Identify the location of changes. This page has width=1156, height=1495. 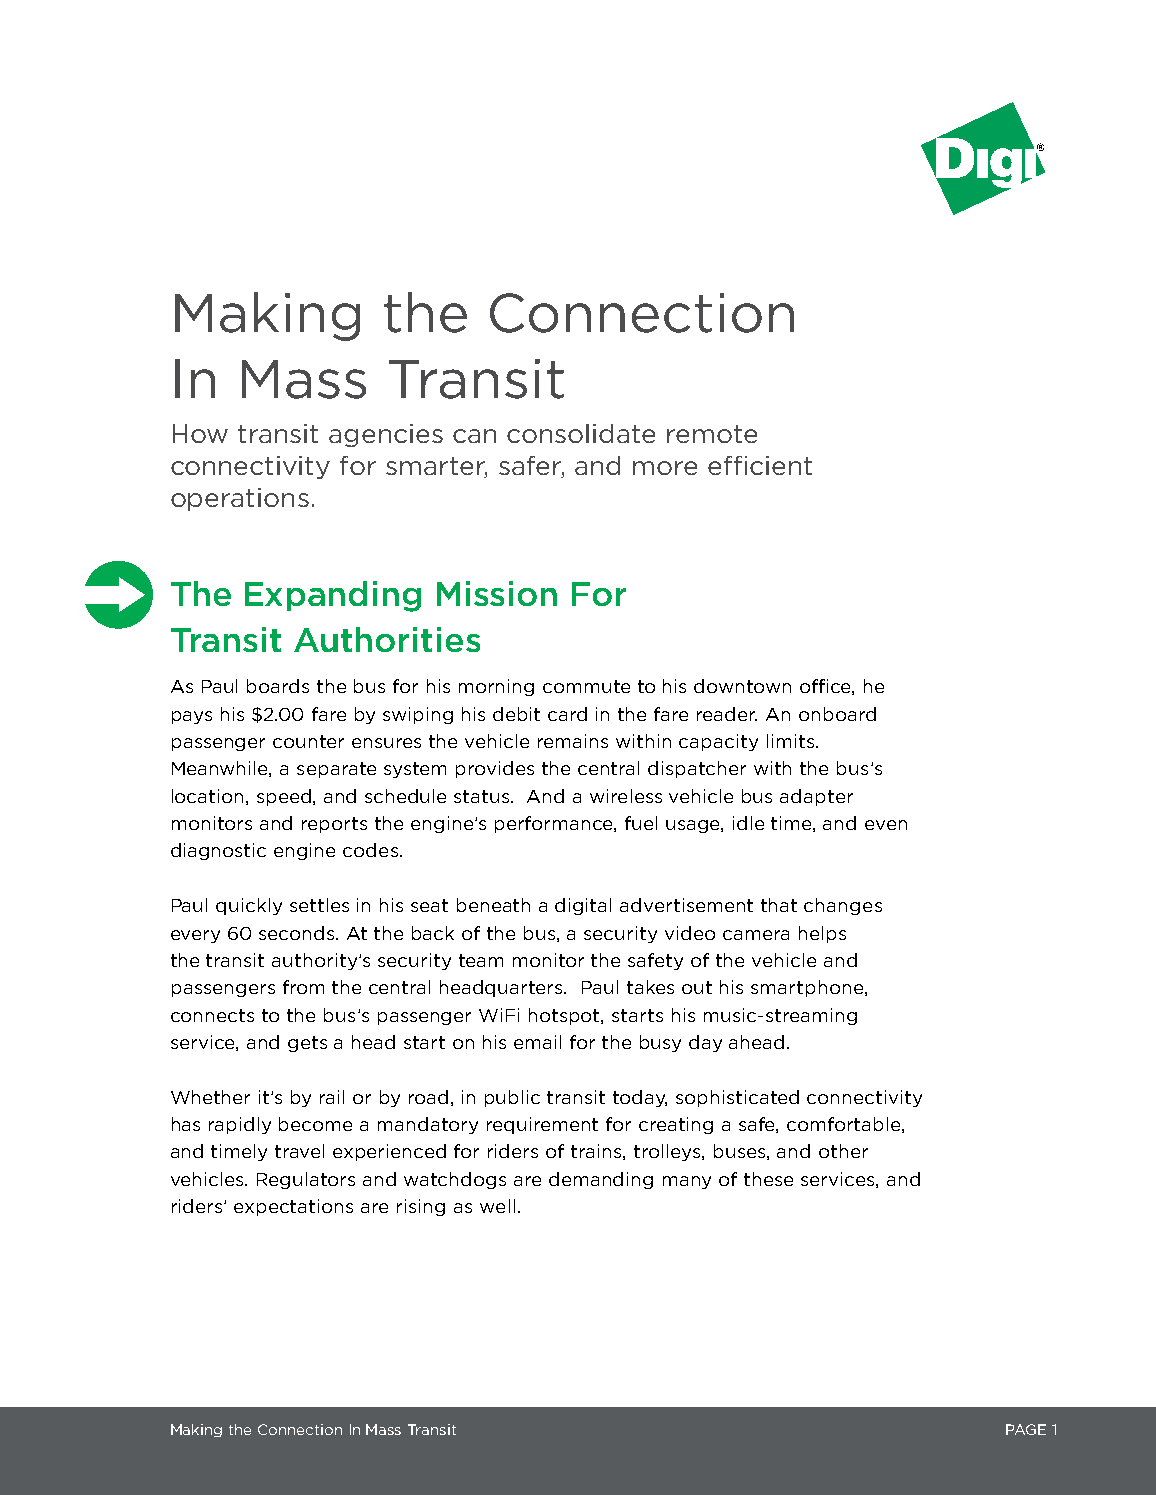
(843, 906).
